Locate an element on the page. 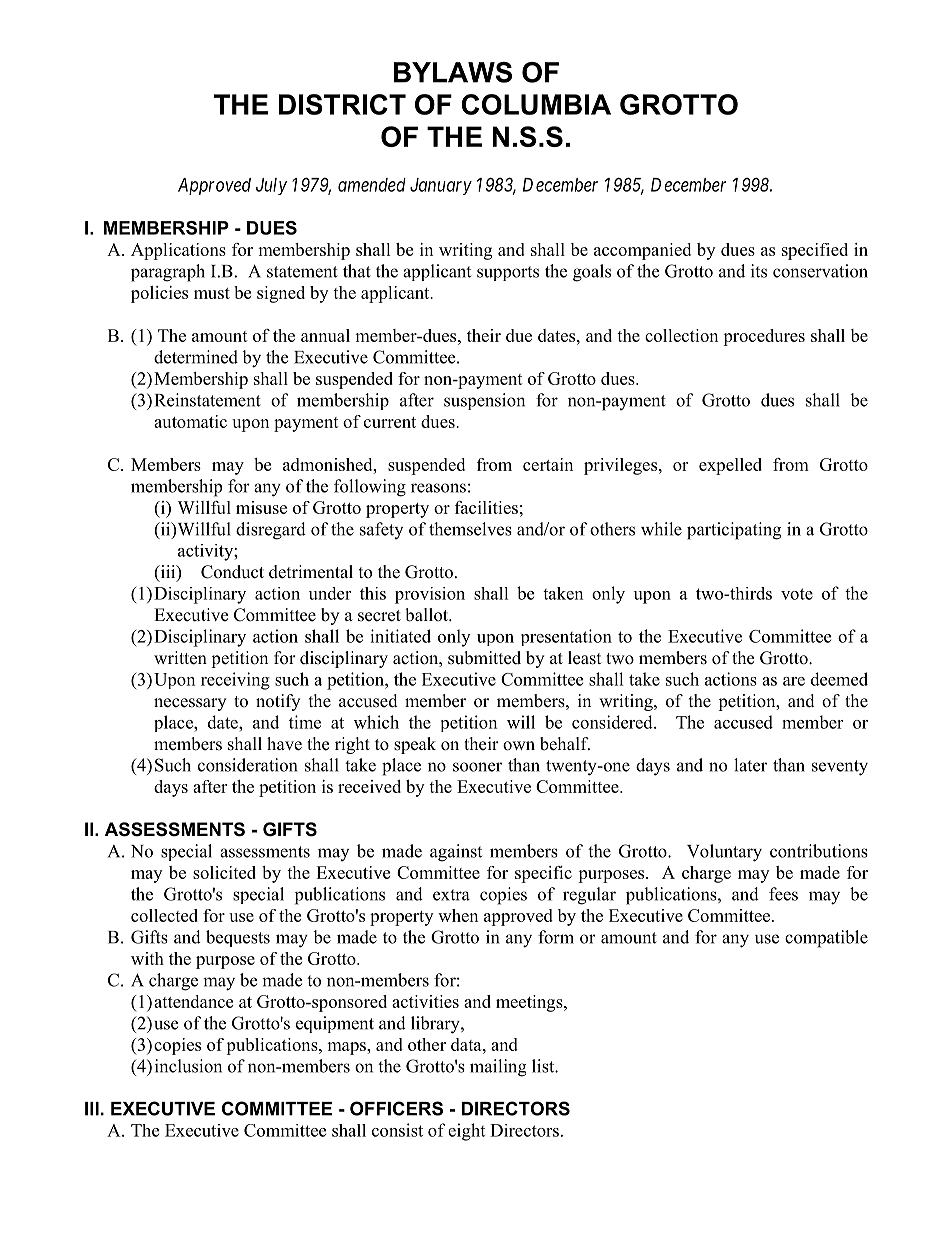  against is located at coordinates (456, 853).
